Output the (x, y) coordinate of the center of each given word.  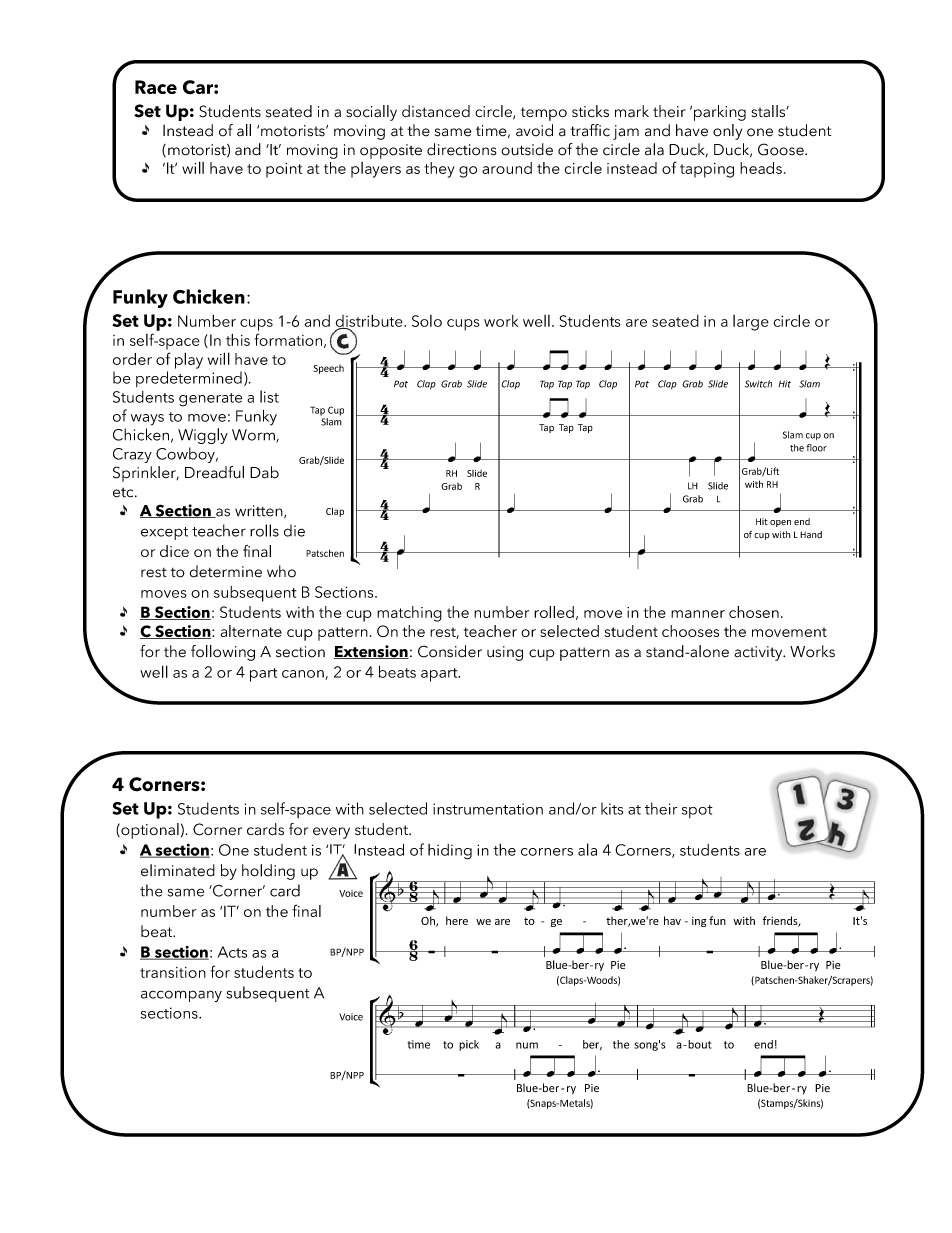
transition (173, 972)
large (751, 323)
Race (156, 87)
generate (211, 400)
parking (720, 113)
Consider (450, 651)
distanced (436, 111)
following (223, 653)
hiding (450, 852)
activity (759, 653)
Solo (427, 321)
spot (697, 811)
